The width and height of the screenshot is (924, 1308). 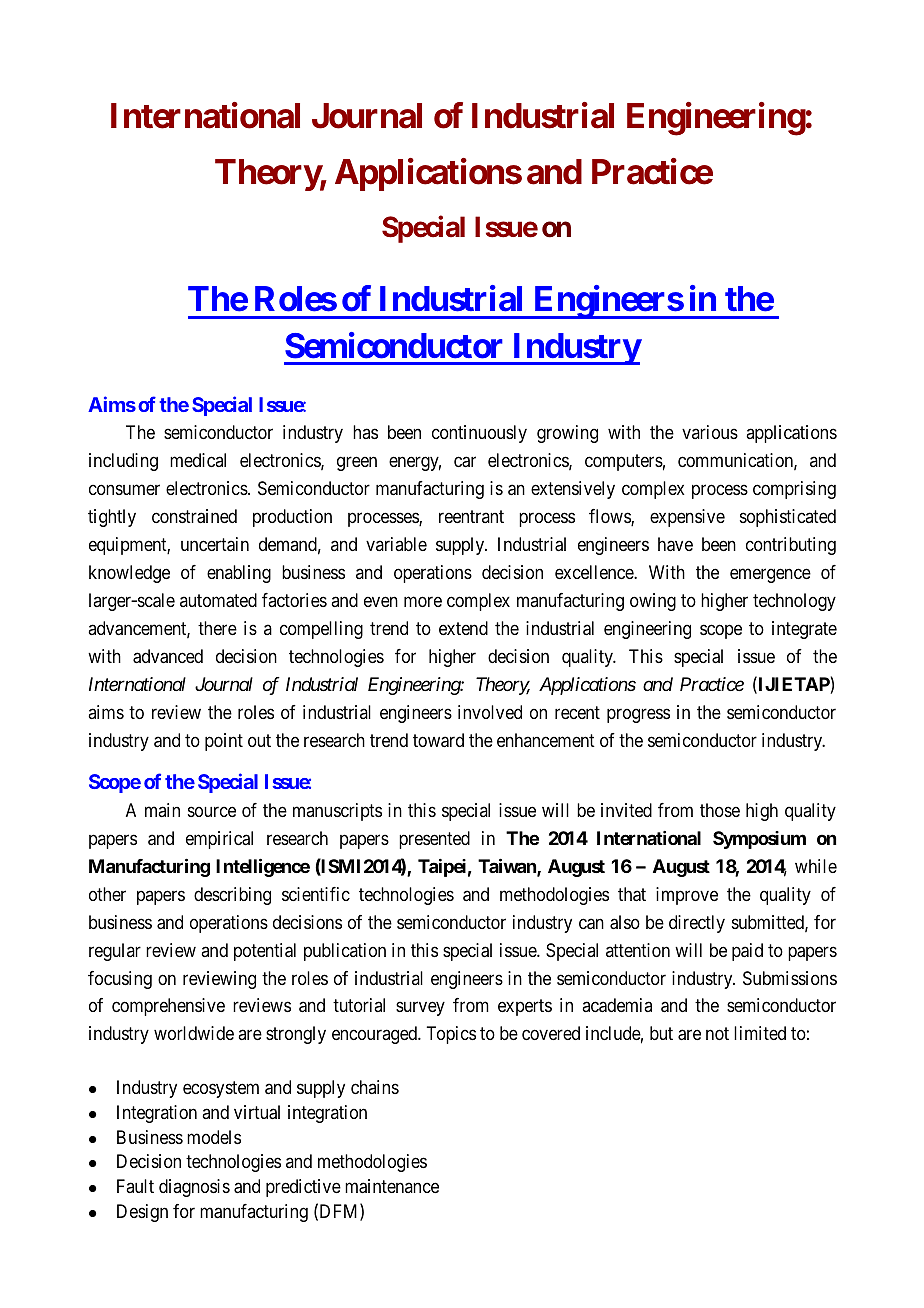 What do you see at coordinates (770, 576) in the screenshot?
I see `emergence` at bounding box center [770, 576].
